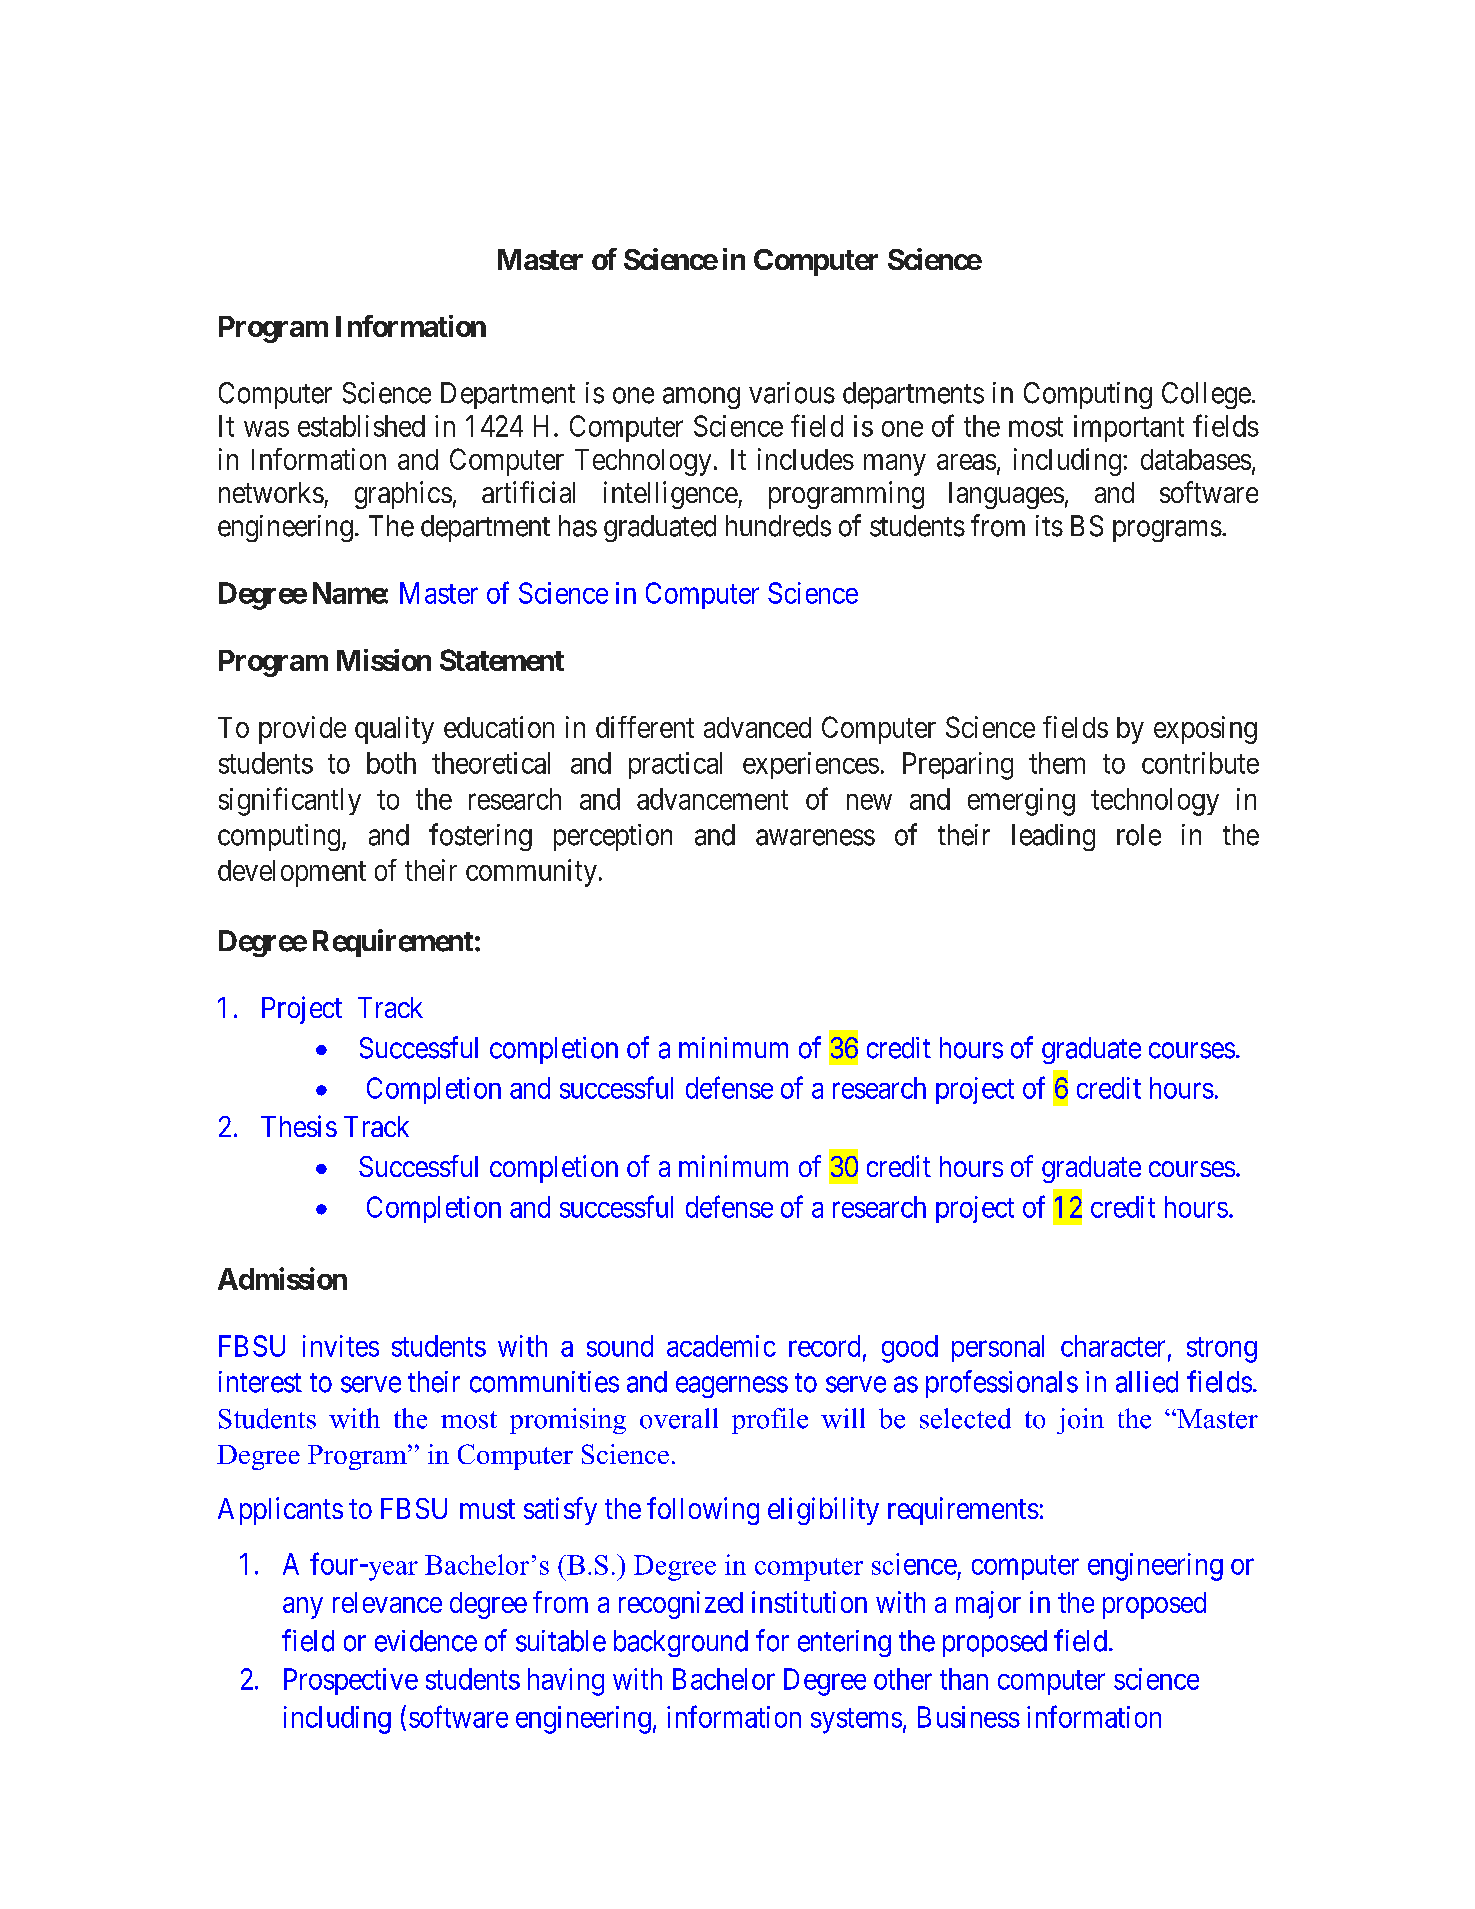 The width and height of the screenshot is (1475, 1909). I want to click on character, so click(1113, 1346).
